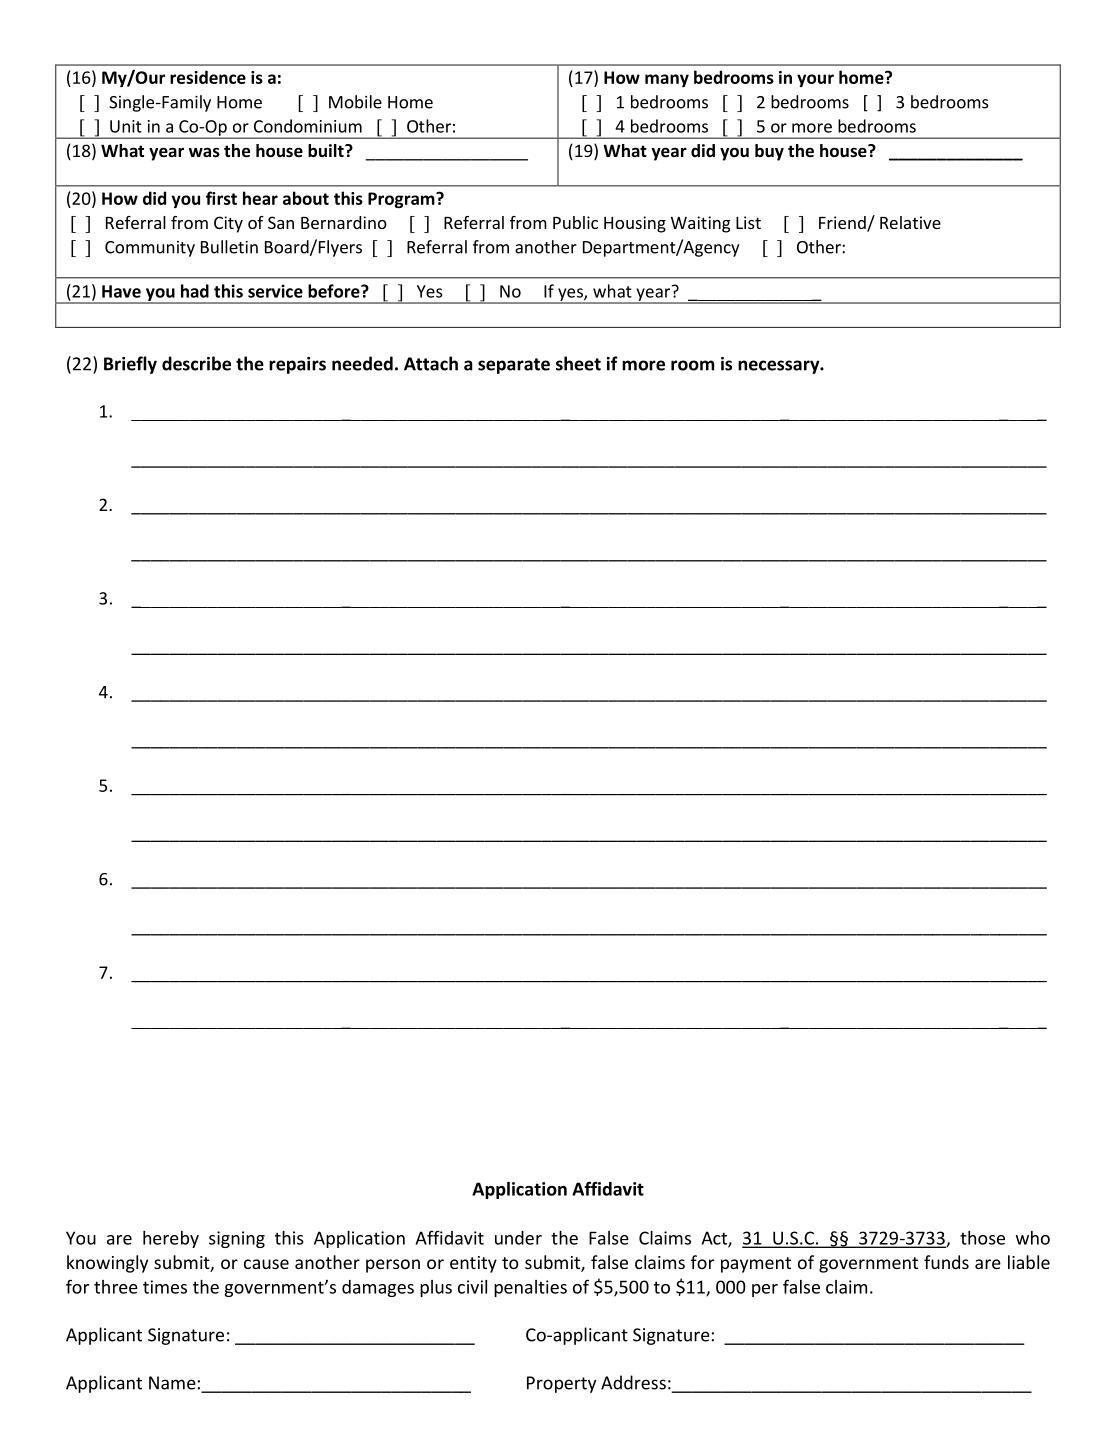 This page has width=1116, height=1445. I want to click on describe, so click(196, 363).
